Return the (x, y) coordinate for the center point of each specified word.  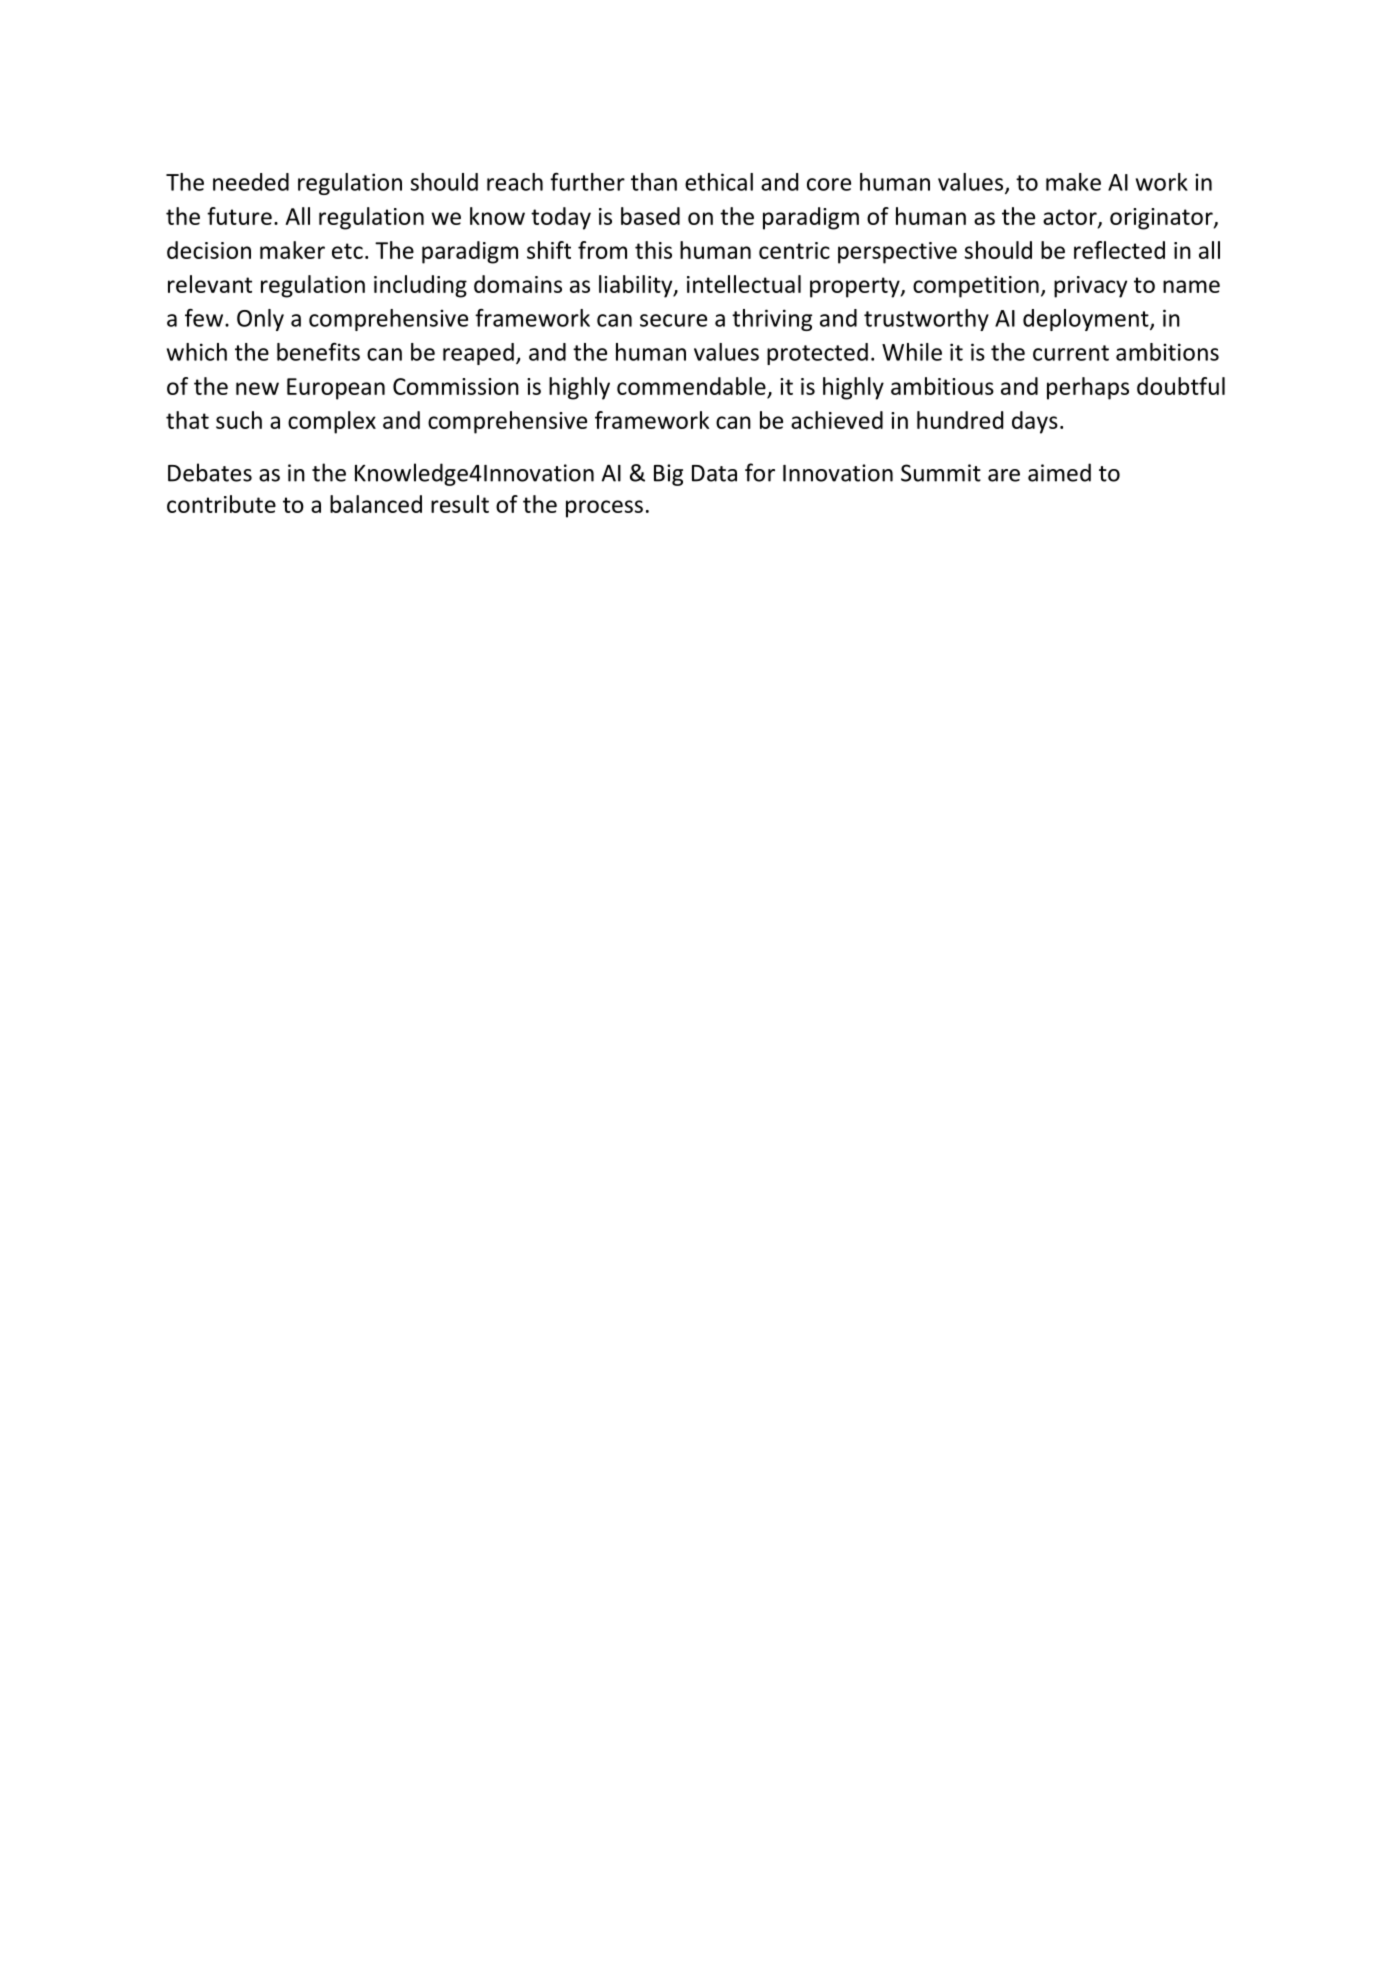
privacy (1090, 287)
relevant (210, 284)
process (604, 509)
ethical (719, 182)
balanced (376, 504)
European (336, 389)
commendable (691, 386)
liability (637, 286)
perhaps (1088, 388)
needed (251, 182)
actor (1071, 218)
